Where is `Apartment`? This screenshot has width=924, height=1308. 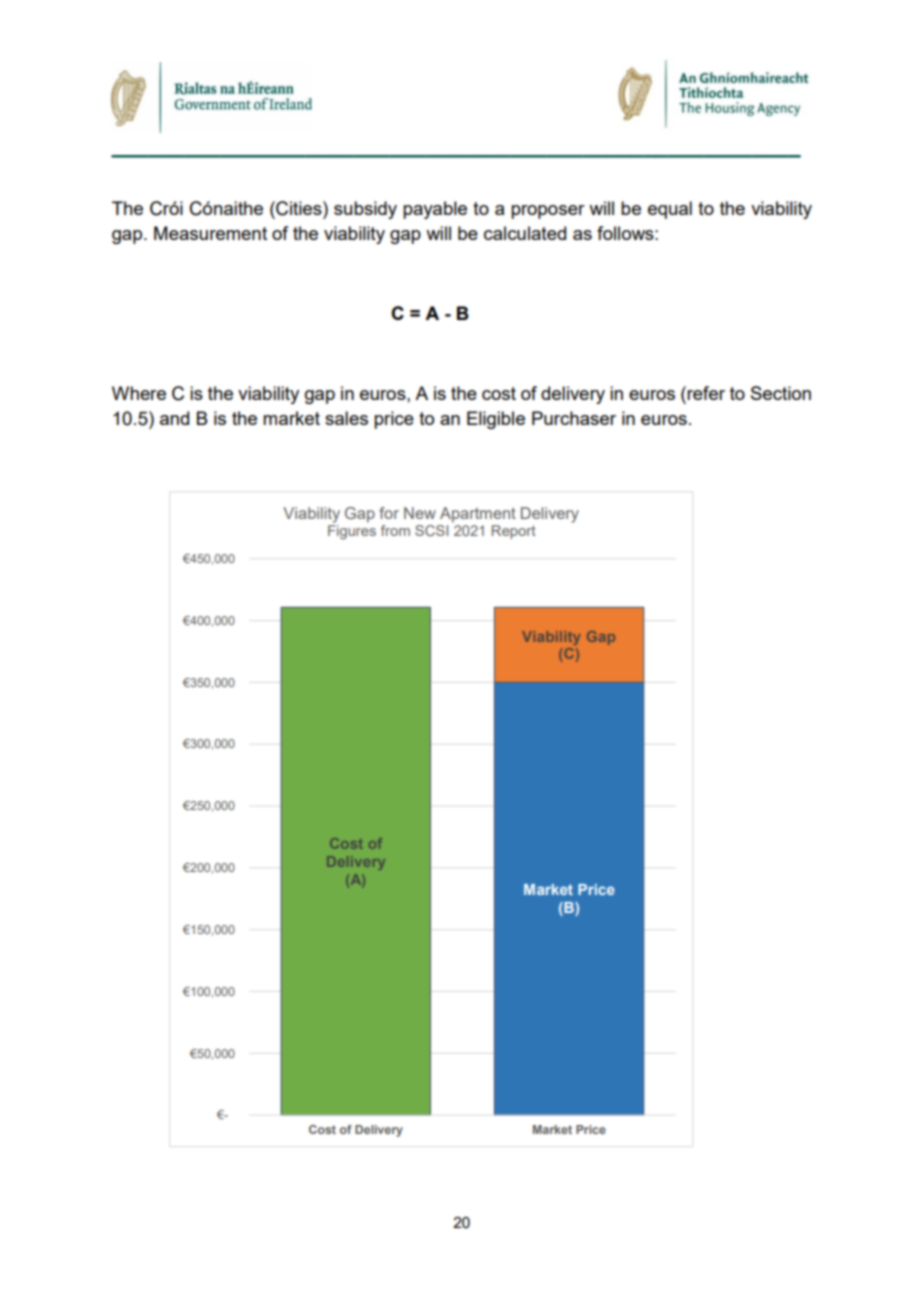 Apartment is located at coordinates (478, 515).
